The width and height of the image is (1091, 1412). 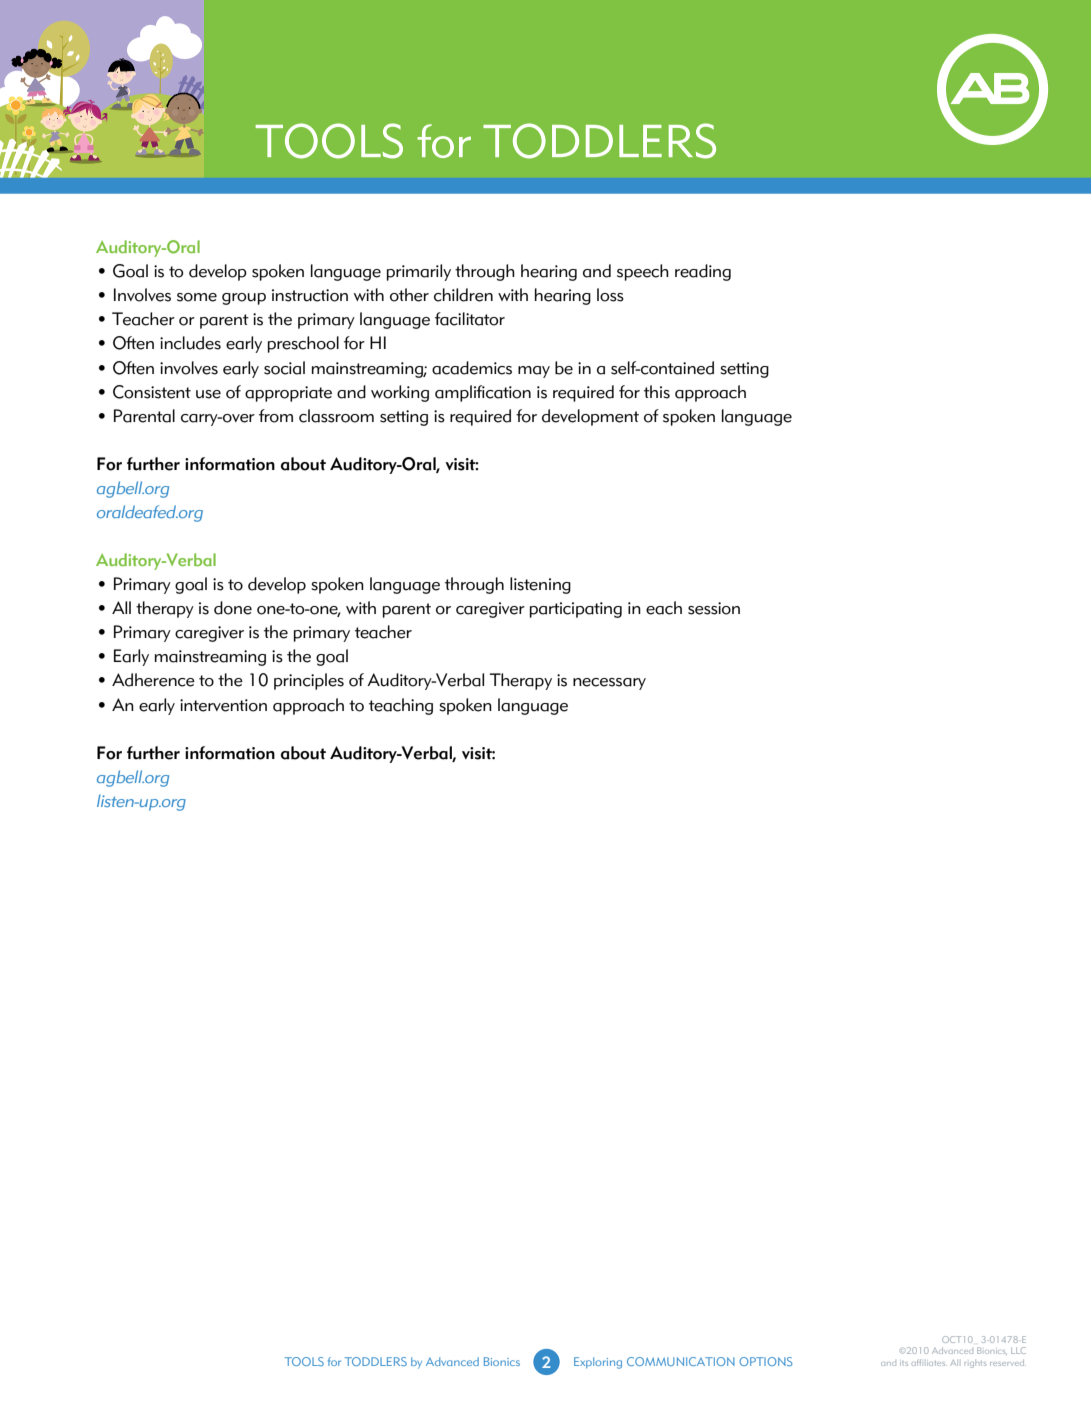 What do you see at coordinates (598, 1363) in the image?
I see `Exploring` at bounding box center [598, 1363].
